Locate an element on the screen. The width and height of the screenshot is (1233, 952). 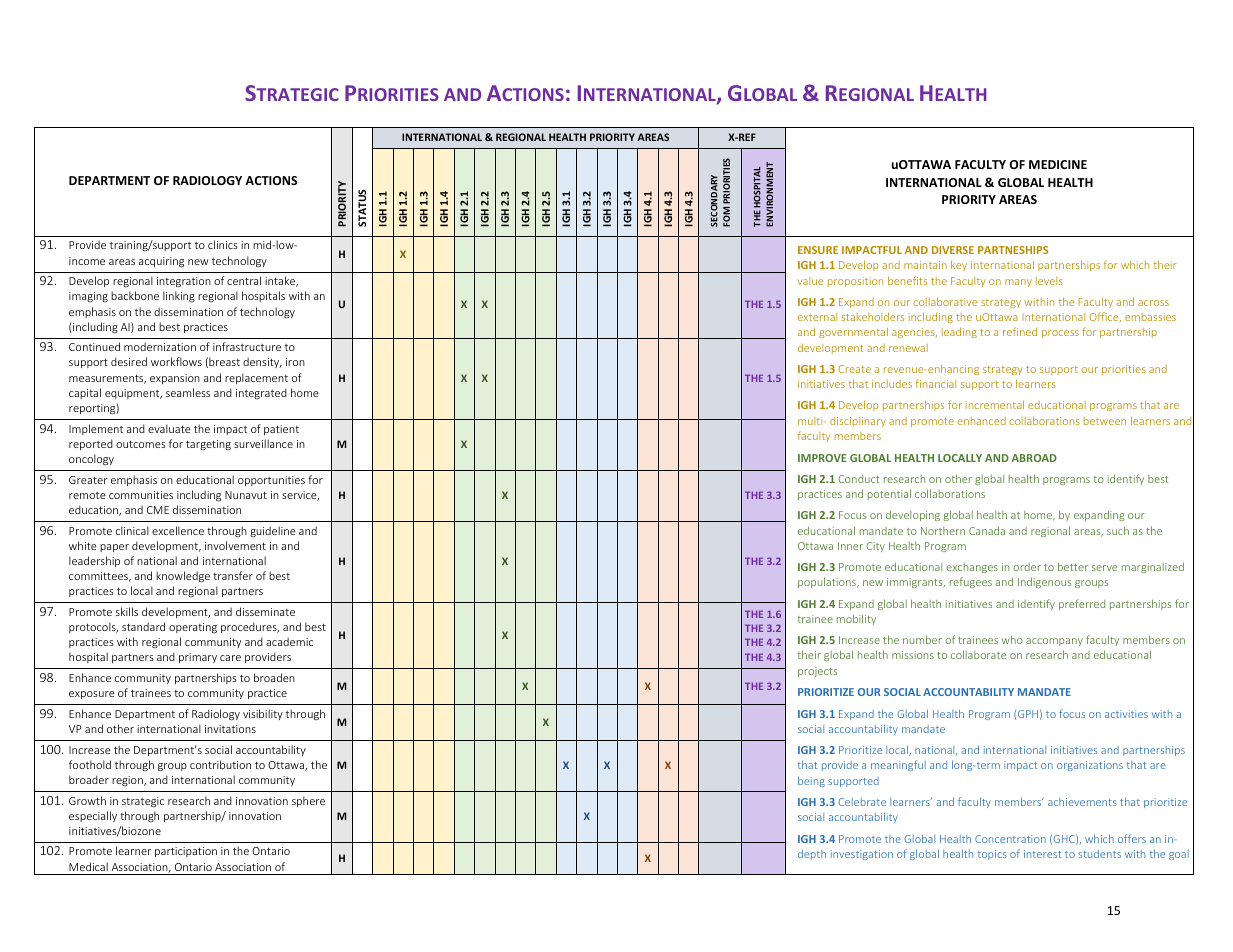
accompany is located at coordinates (1054, 642).
